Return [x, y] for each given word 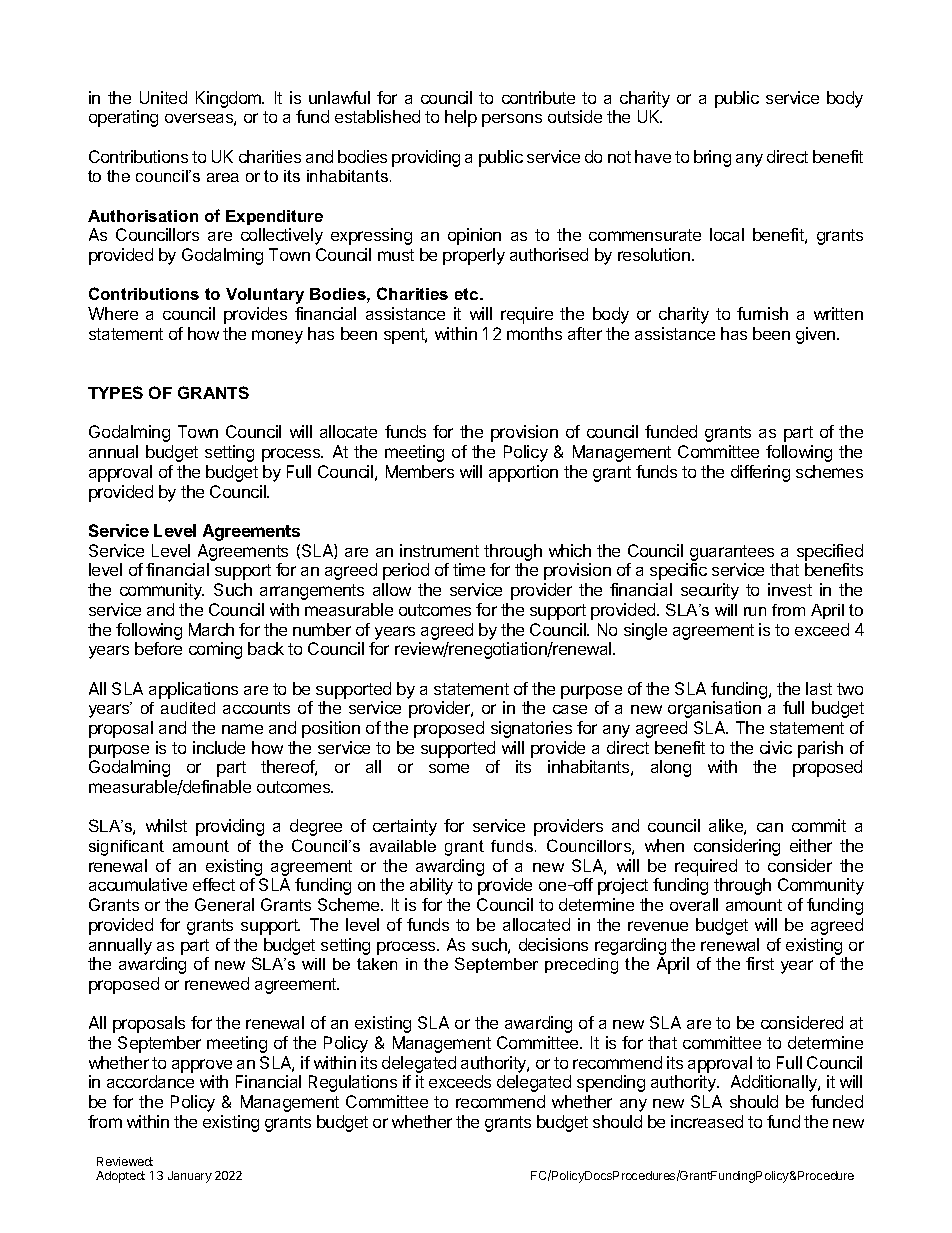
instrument [439, 550]
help [461, 118]
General [224, 904]
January [190, 1177]
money [277, 337]
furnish [762, 313]
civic [776, 747]
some [449, 768]
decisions [553, 944]
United [163, 97]
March [211, 629]
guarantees [732, 553]
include [219, 747]
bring [712, 158]
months [534, 333]
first [760, 963]
